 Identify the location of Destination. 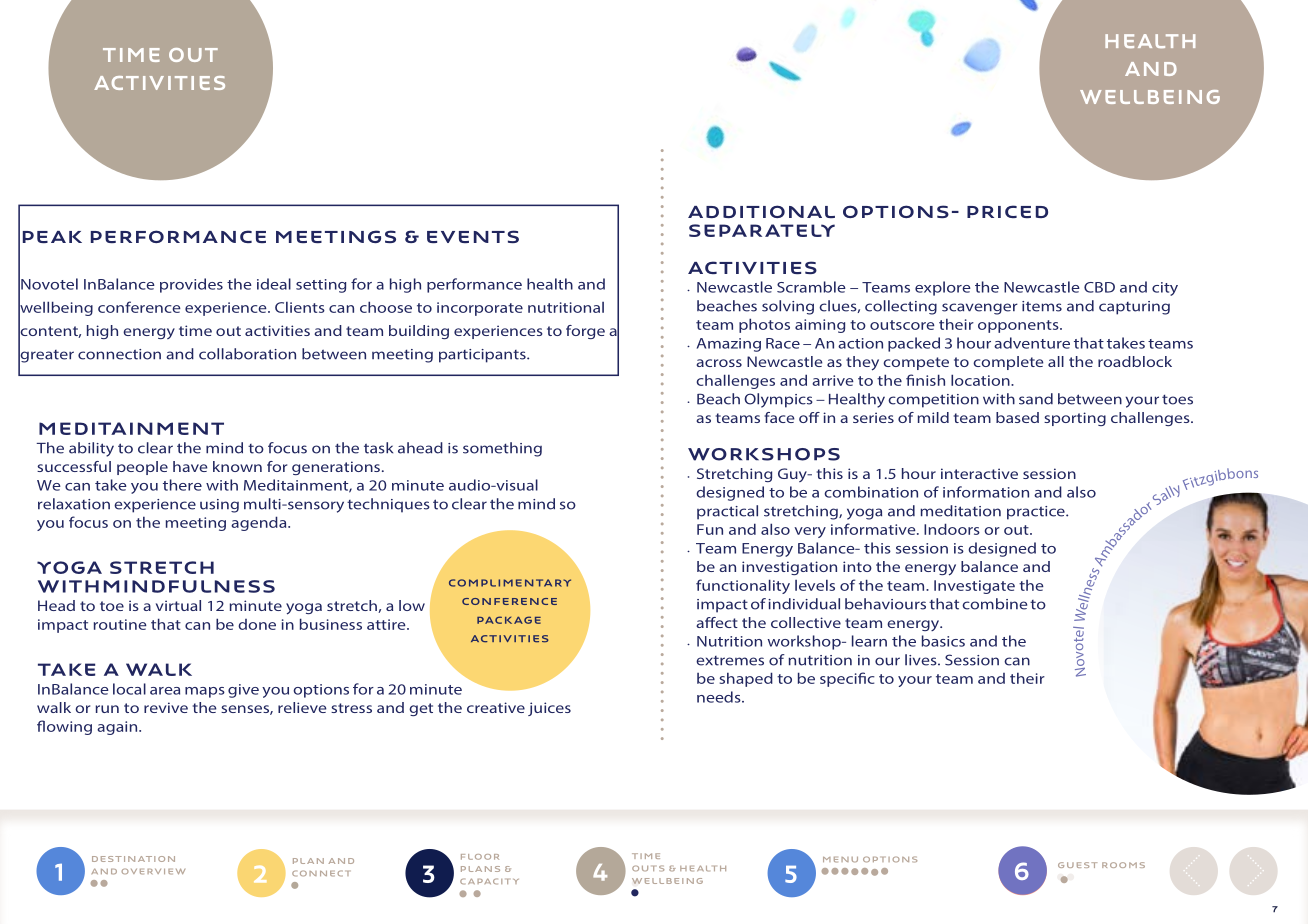
(133, 859).
